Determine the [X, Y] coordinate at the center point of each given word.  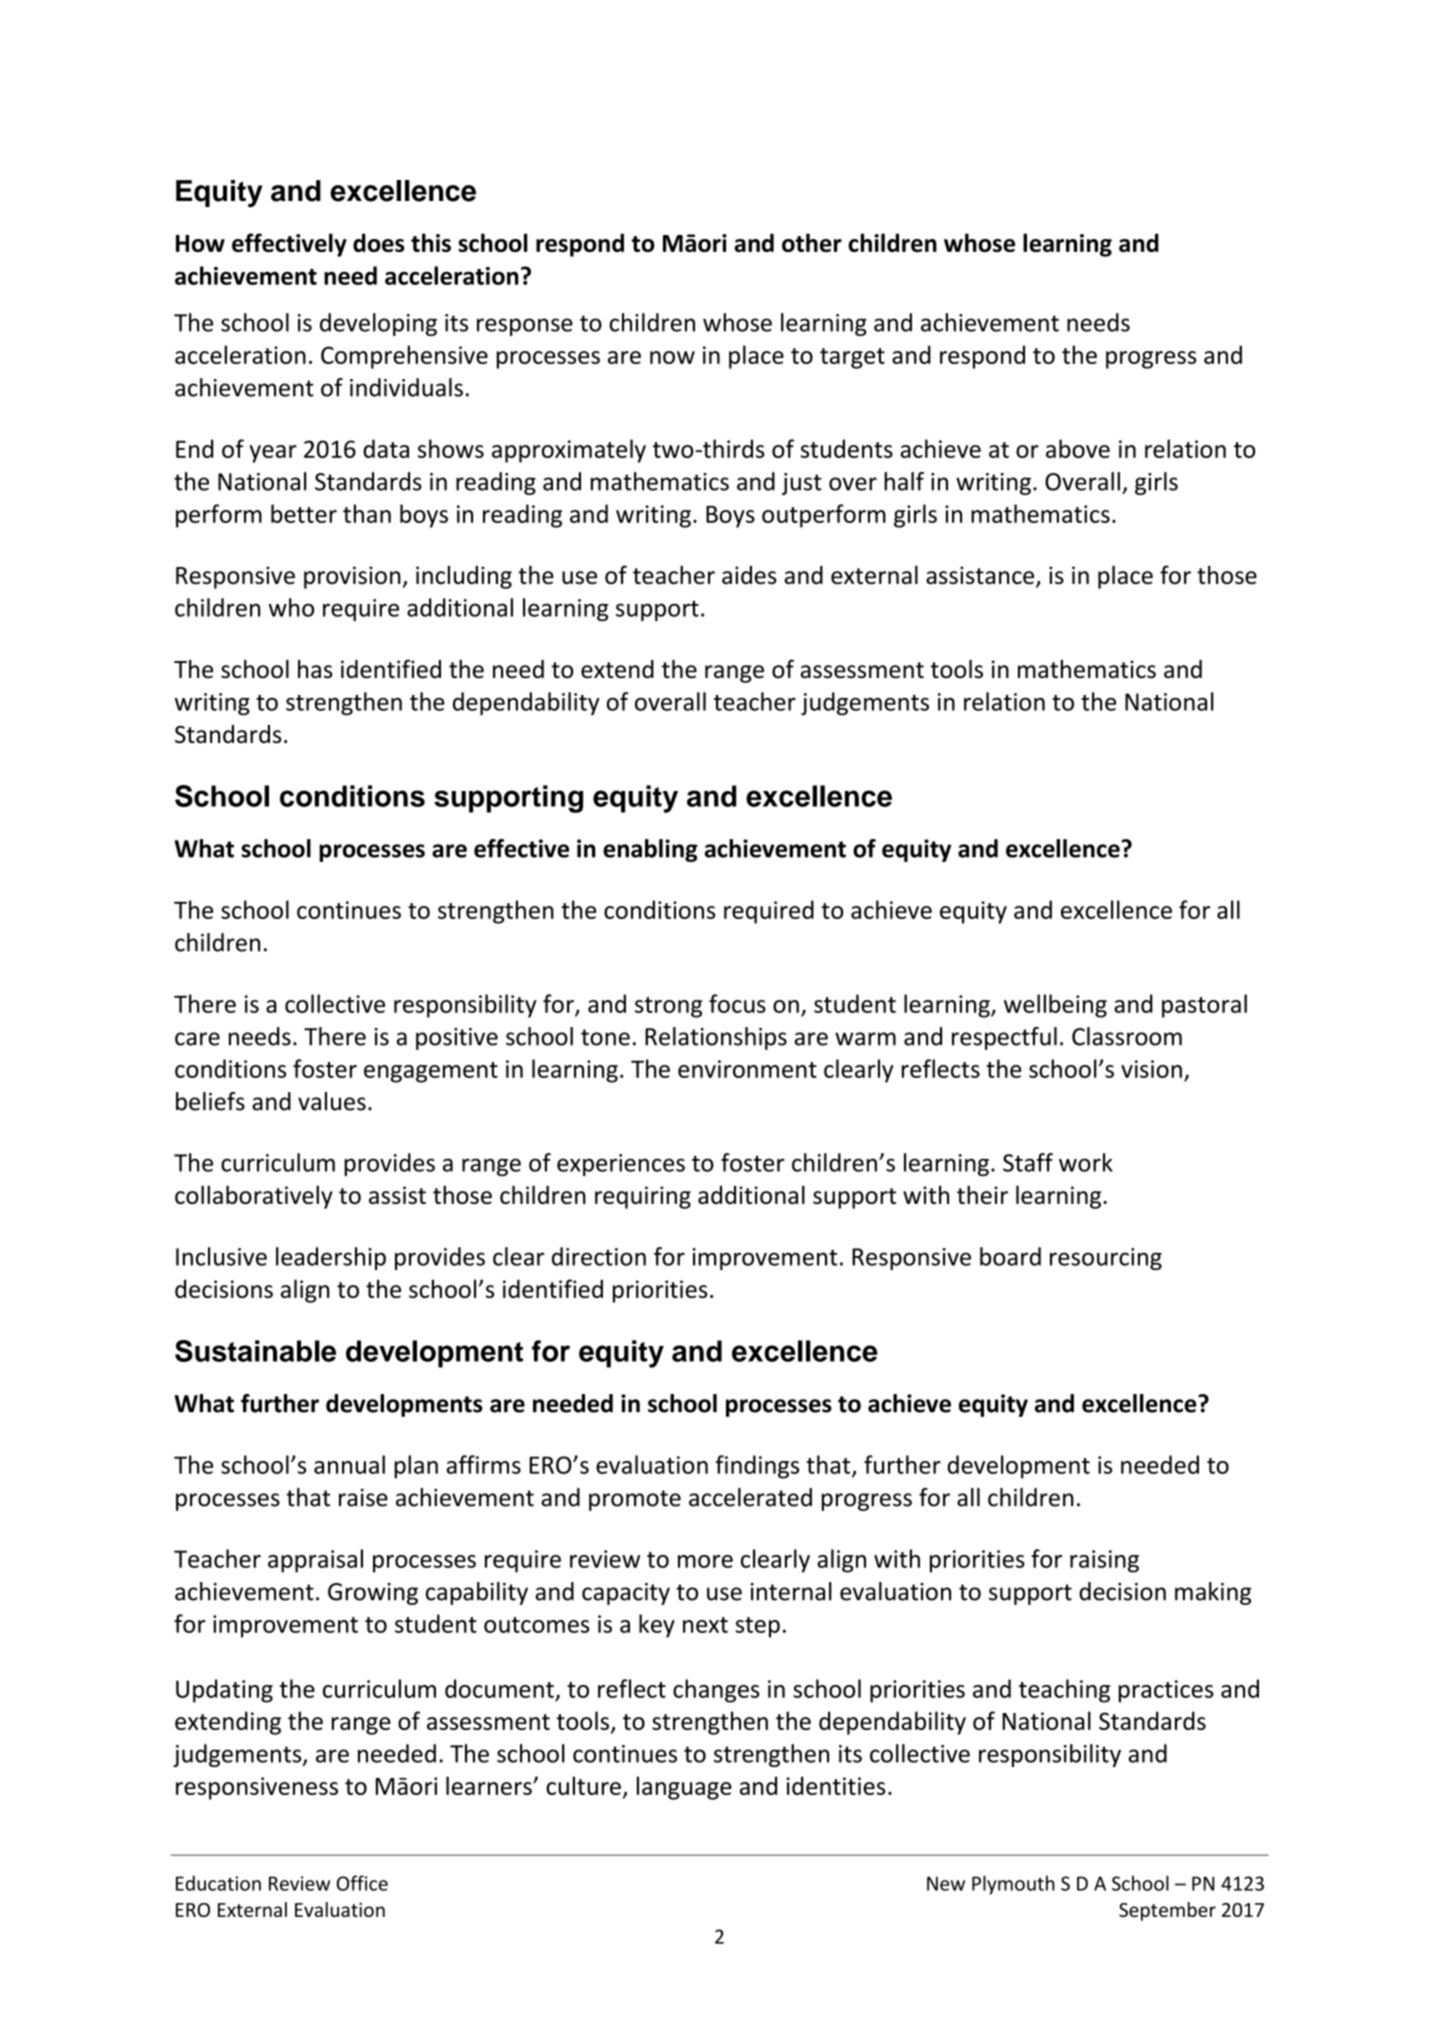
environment [747, 1069]
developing [378, 324]
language [684, 1788]
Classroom [1127, 1036]
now [672, 357]
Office [362, 1883]
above [1078, 448]
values [332, 1101]
